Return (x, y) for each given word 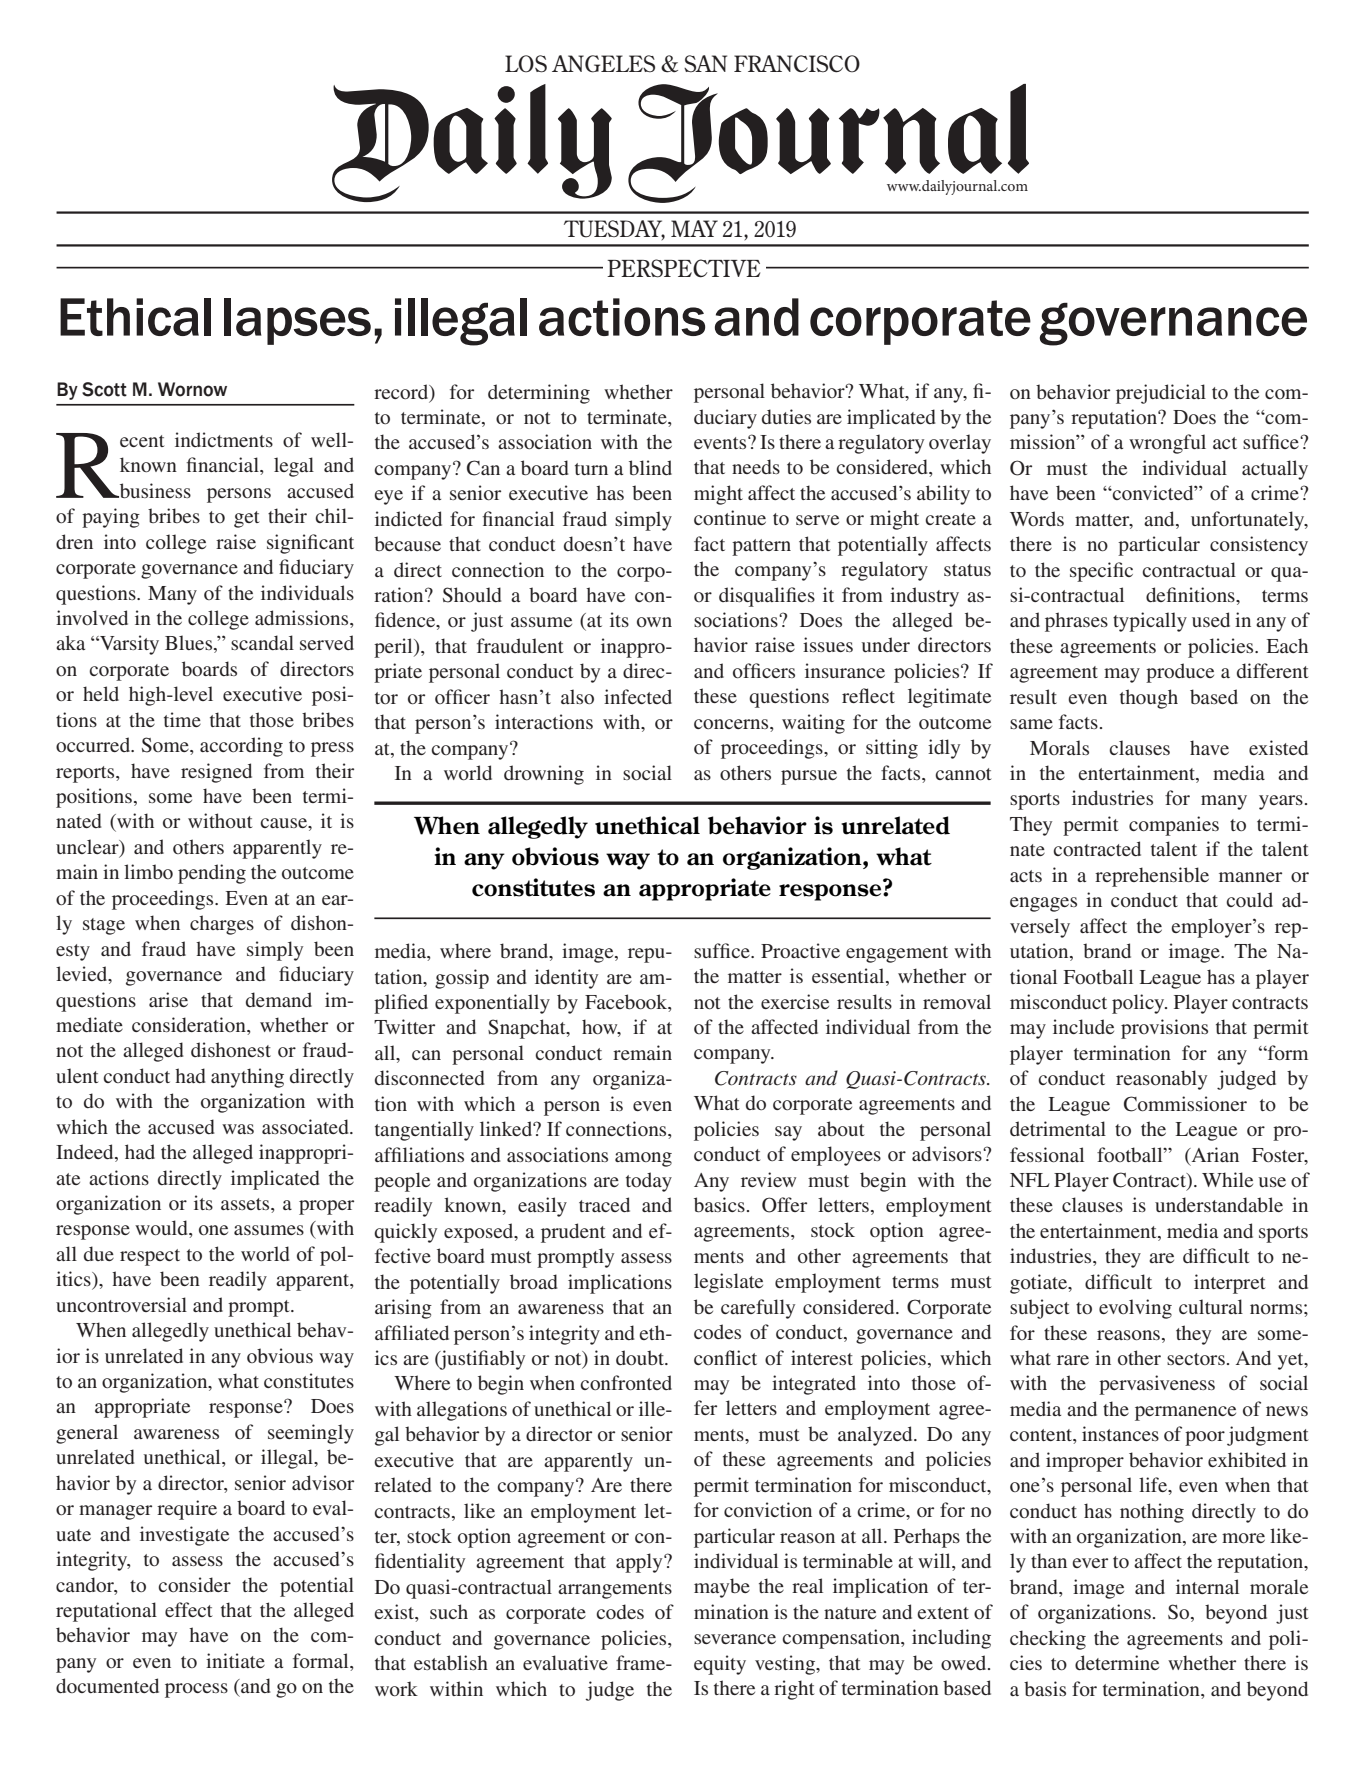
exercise (795, 1001)
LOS (526, 64)
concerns (732, 724)
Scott (104, 389)
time (182, 719)
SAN (705, 64)
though (1149, 699)
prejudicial (1161, 394)
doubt (641, 1357)
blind (650, 467)
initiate (235, 1660)
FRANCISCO (797, 64)
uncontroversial (121, 1304)
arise (168, 999)
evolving (1135, 1309)
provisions (1164, 1029)
